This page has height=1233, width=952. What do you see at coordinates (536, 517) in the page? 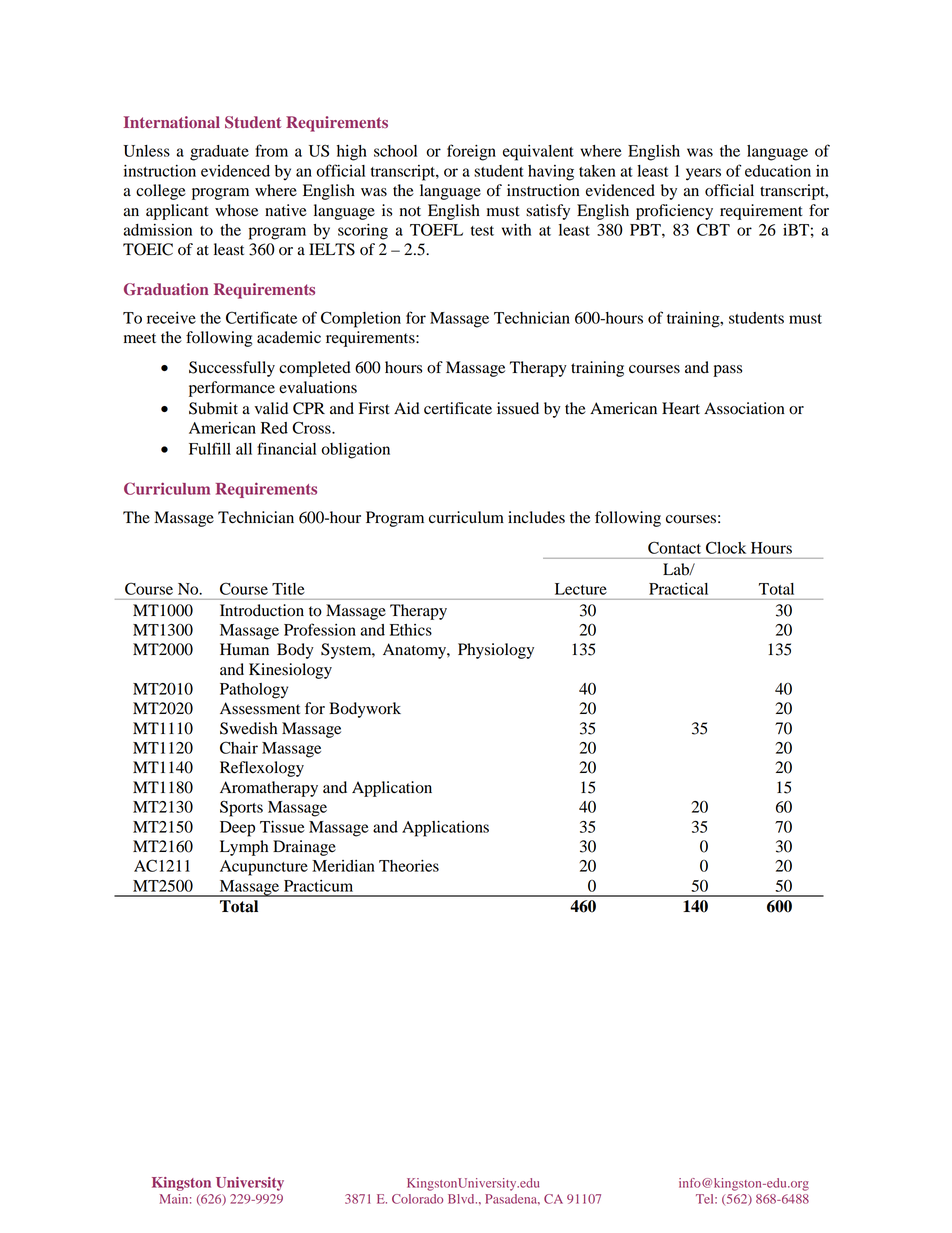
I see `includes` at bounding box center [536, 517].
